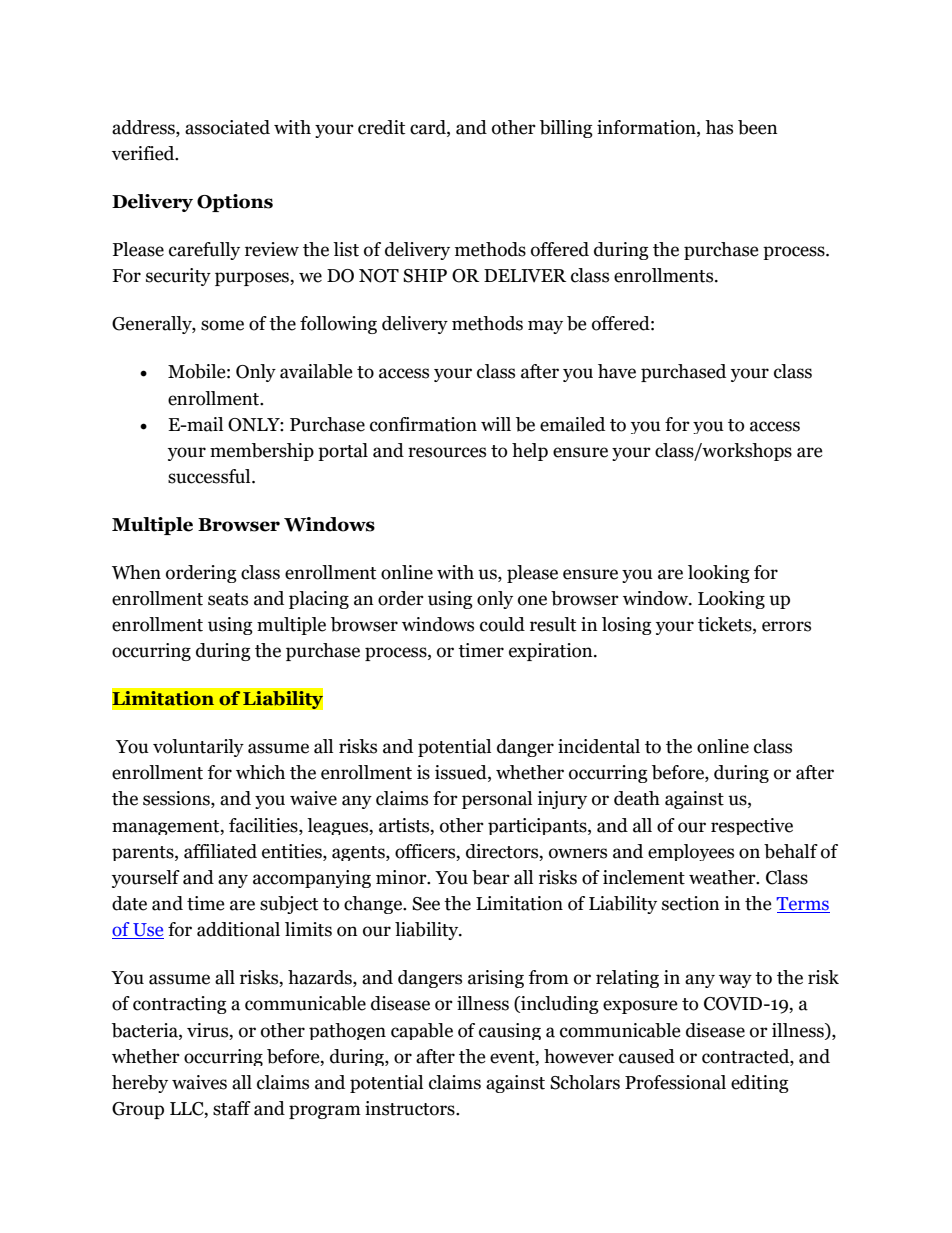 The height and width of the image is (1233, 952). What do you see at coordinates (227, 127) in the image?
I see `associated` at bounding box center [227, 127].
